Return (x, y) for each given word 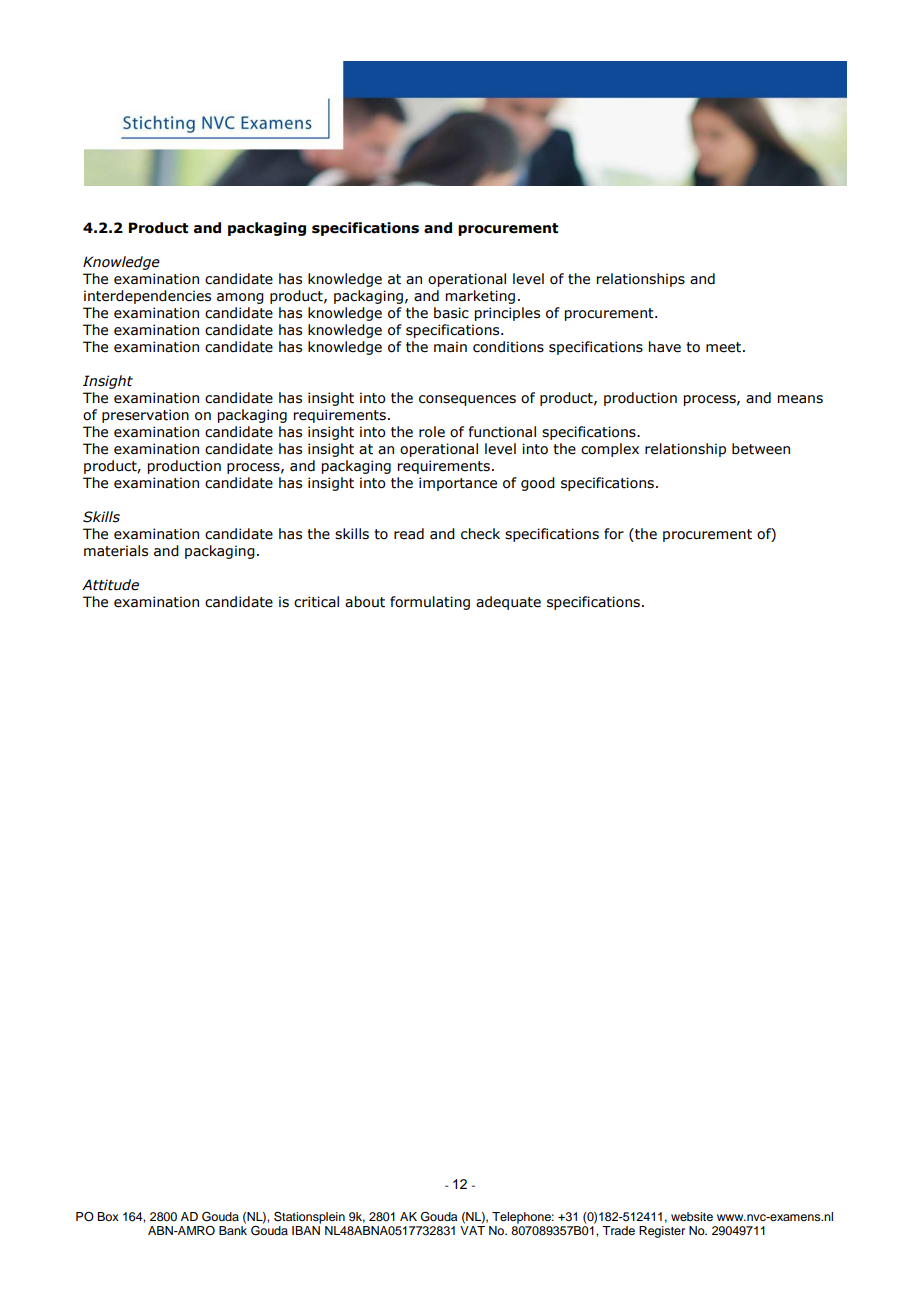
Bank (233, 1229)
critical (316, 602)
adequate (508, 603)
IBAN (306, 1229)
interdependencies (147, 297)
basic (451, 313)
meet (725, 347)
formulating (430, 603)
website (692, 1216)
